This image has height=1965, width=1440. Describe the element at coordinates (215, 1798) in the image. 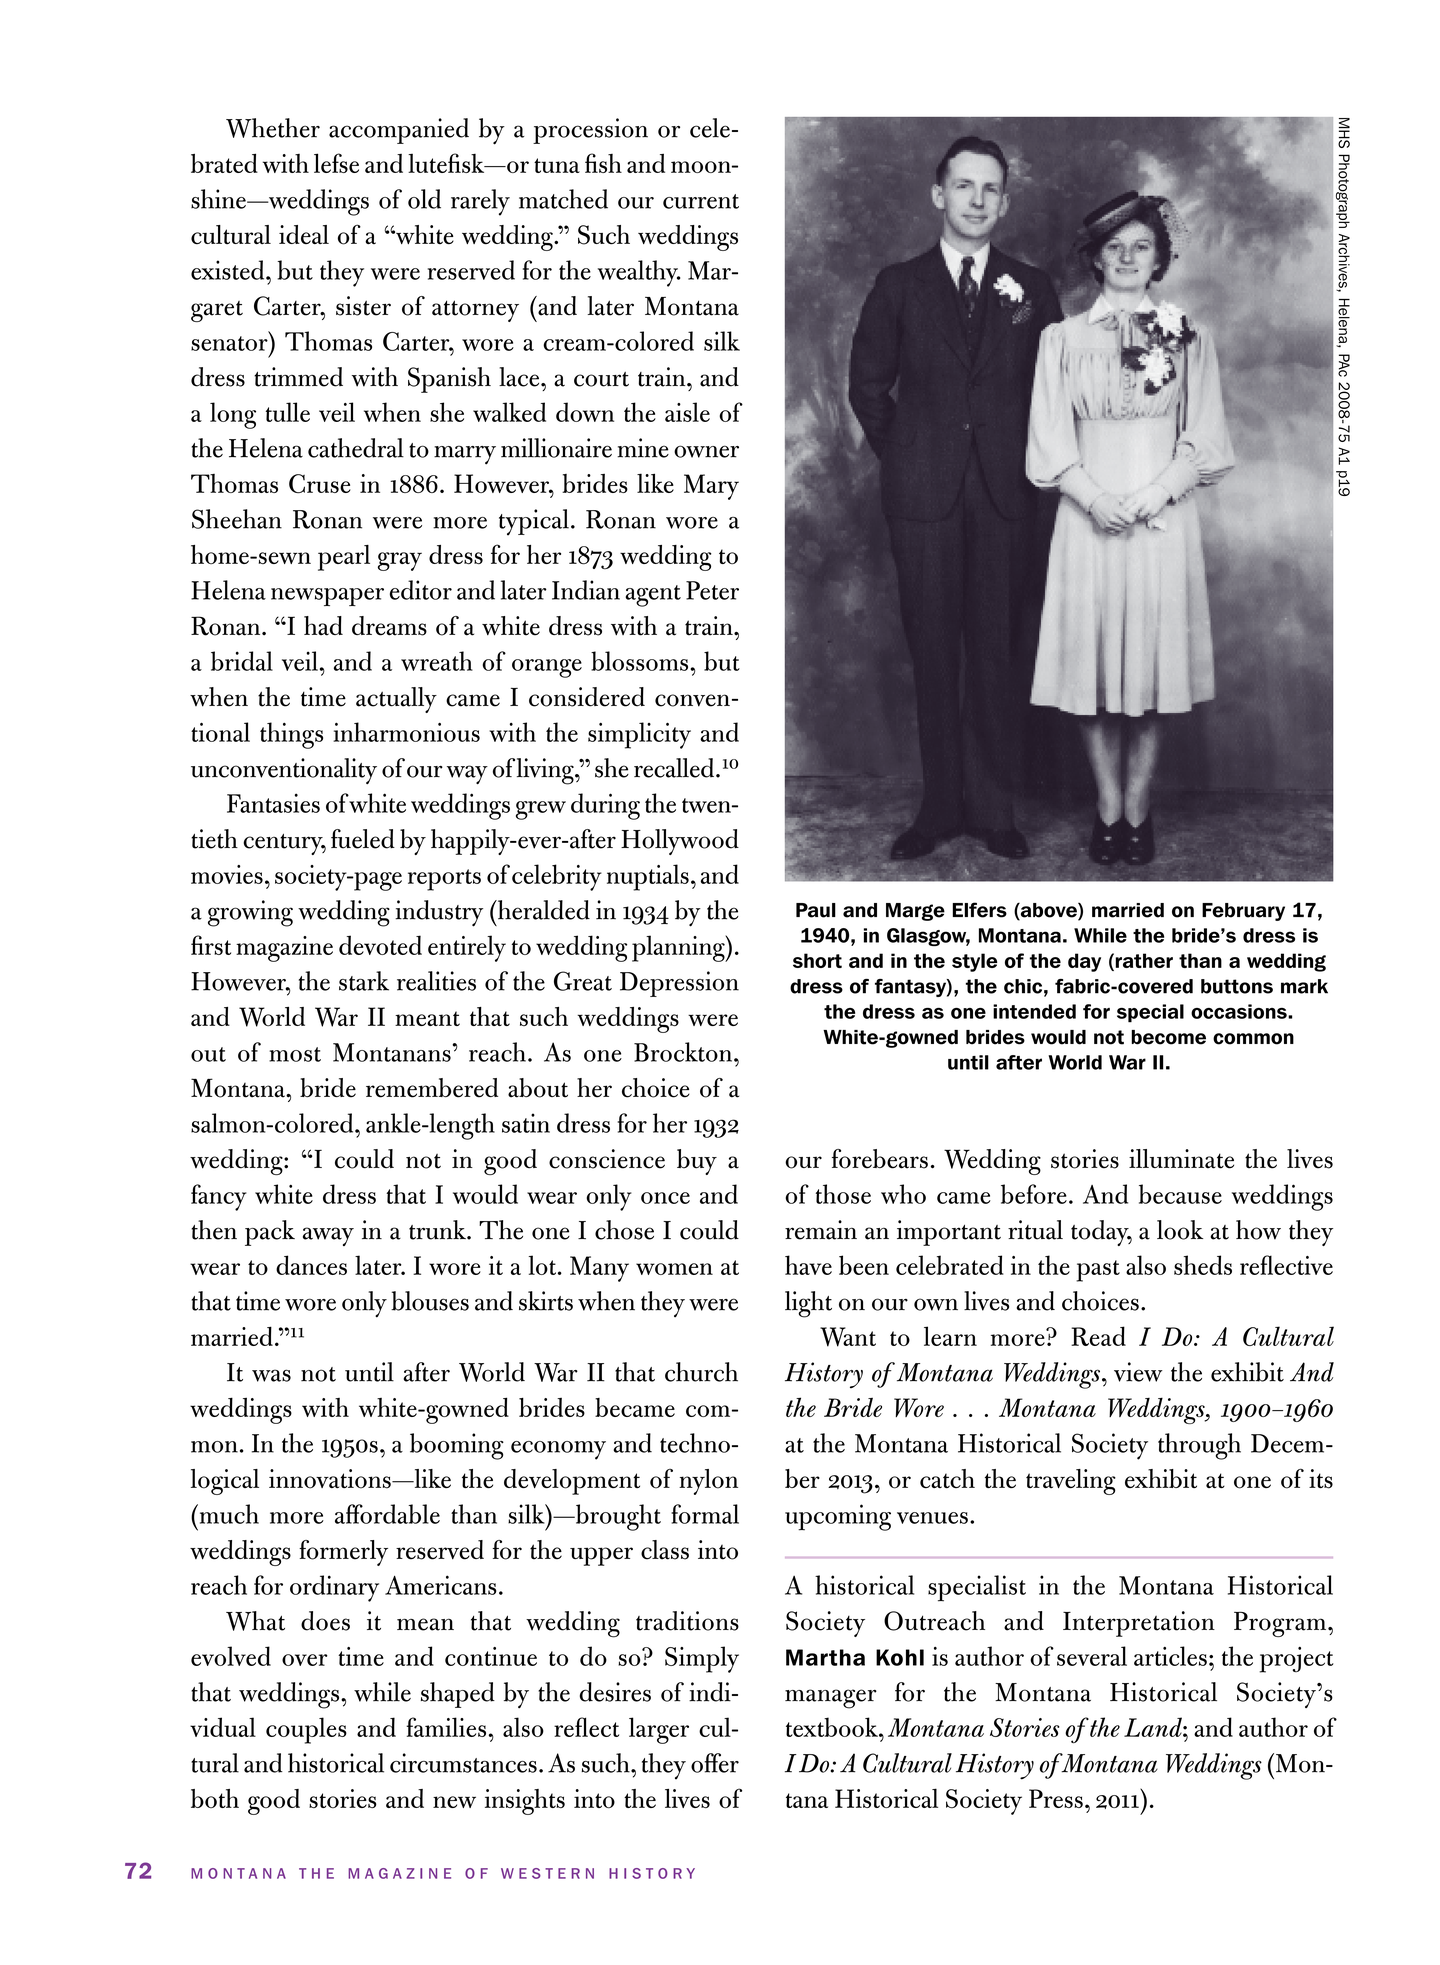

I see `both` at that location.
